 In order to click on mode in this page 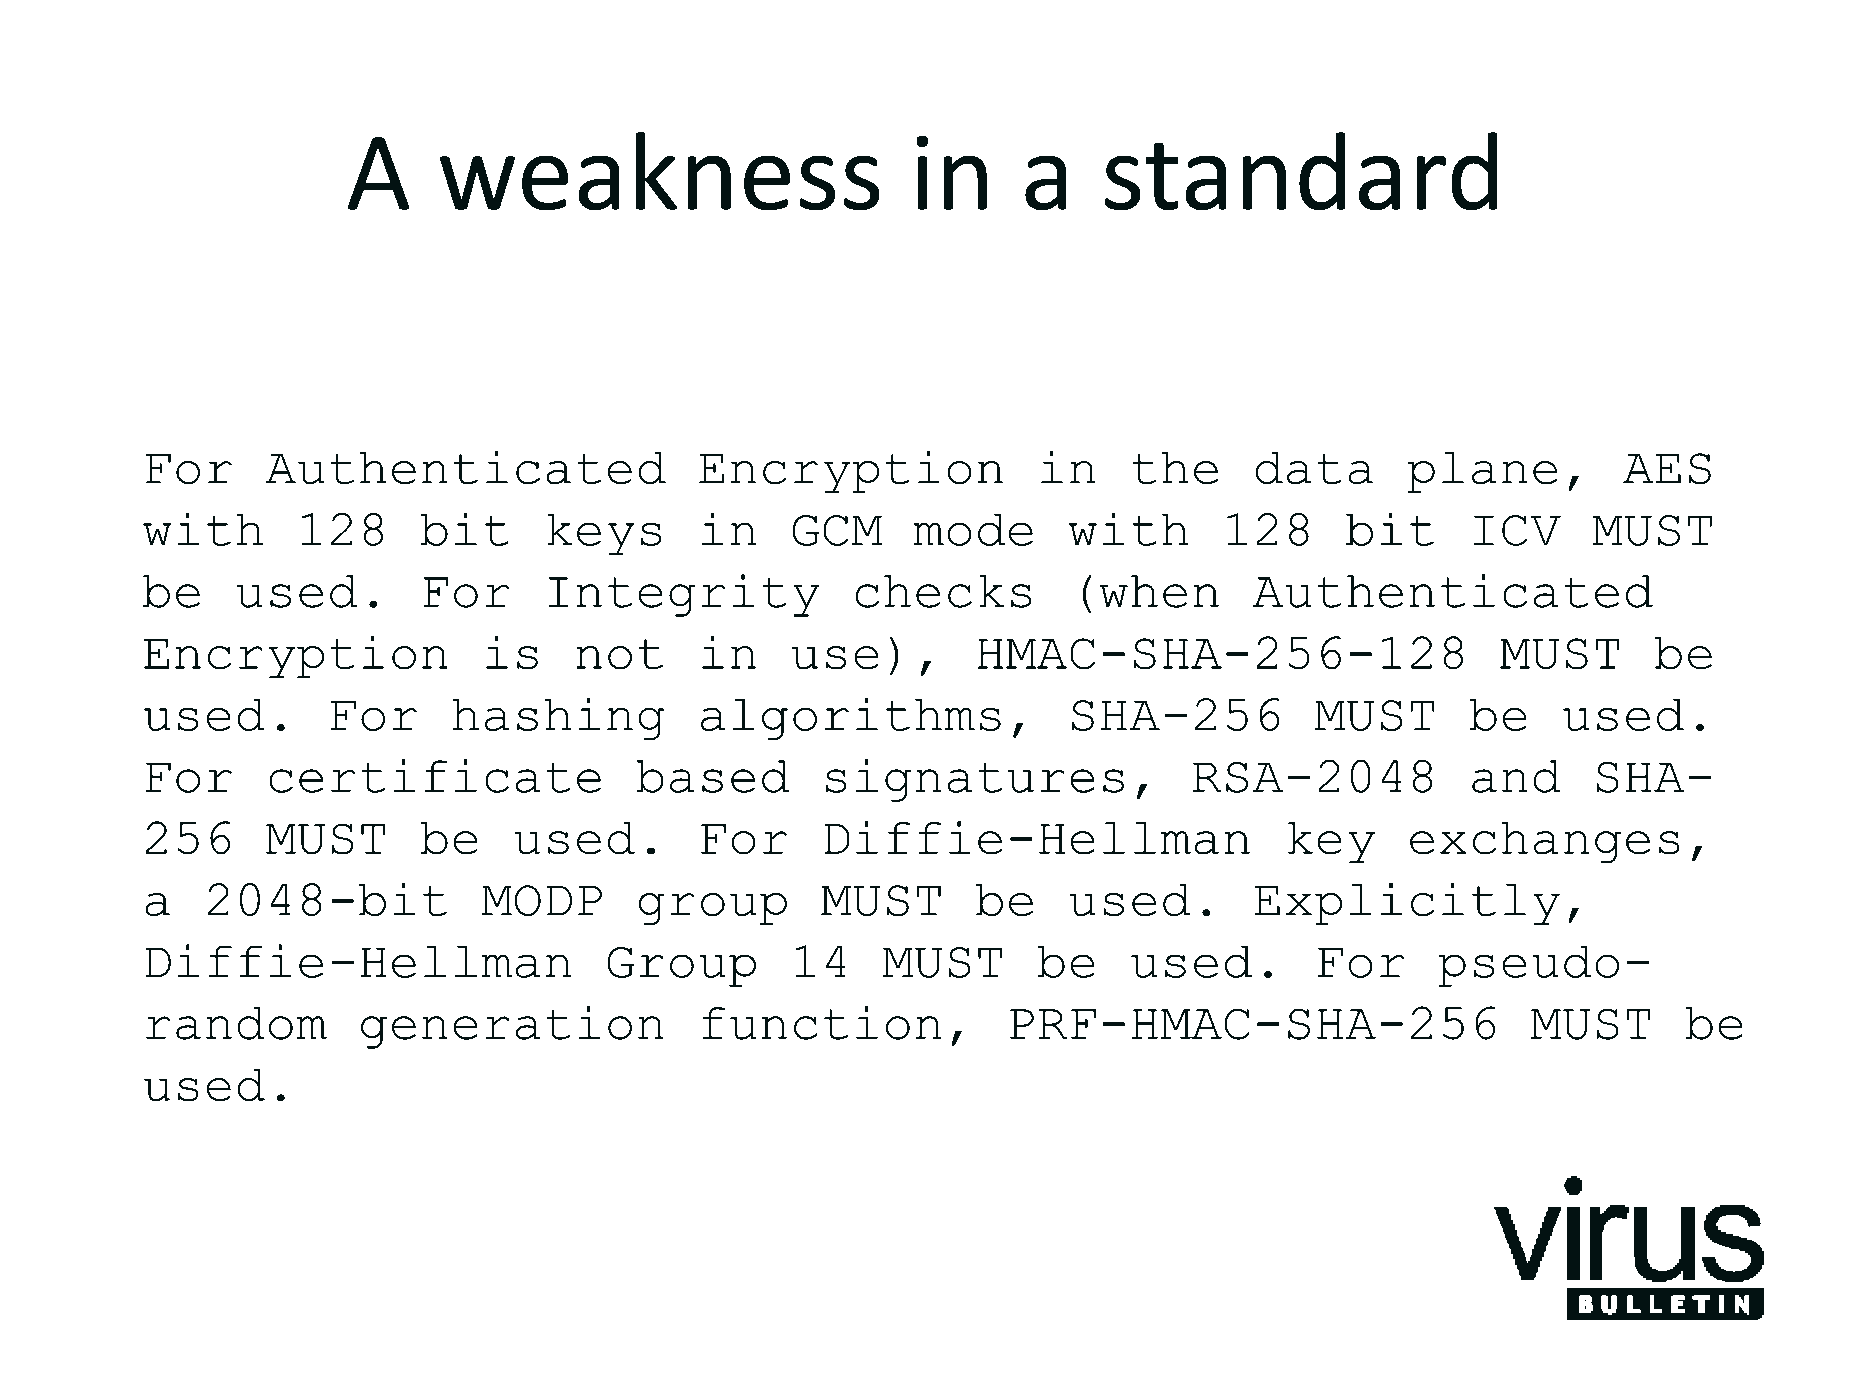, I will do `click(973, 529)`.
